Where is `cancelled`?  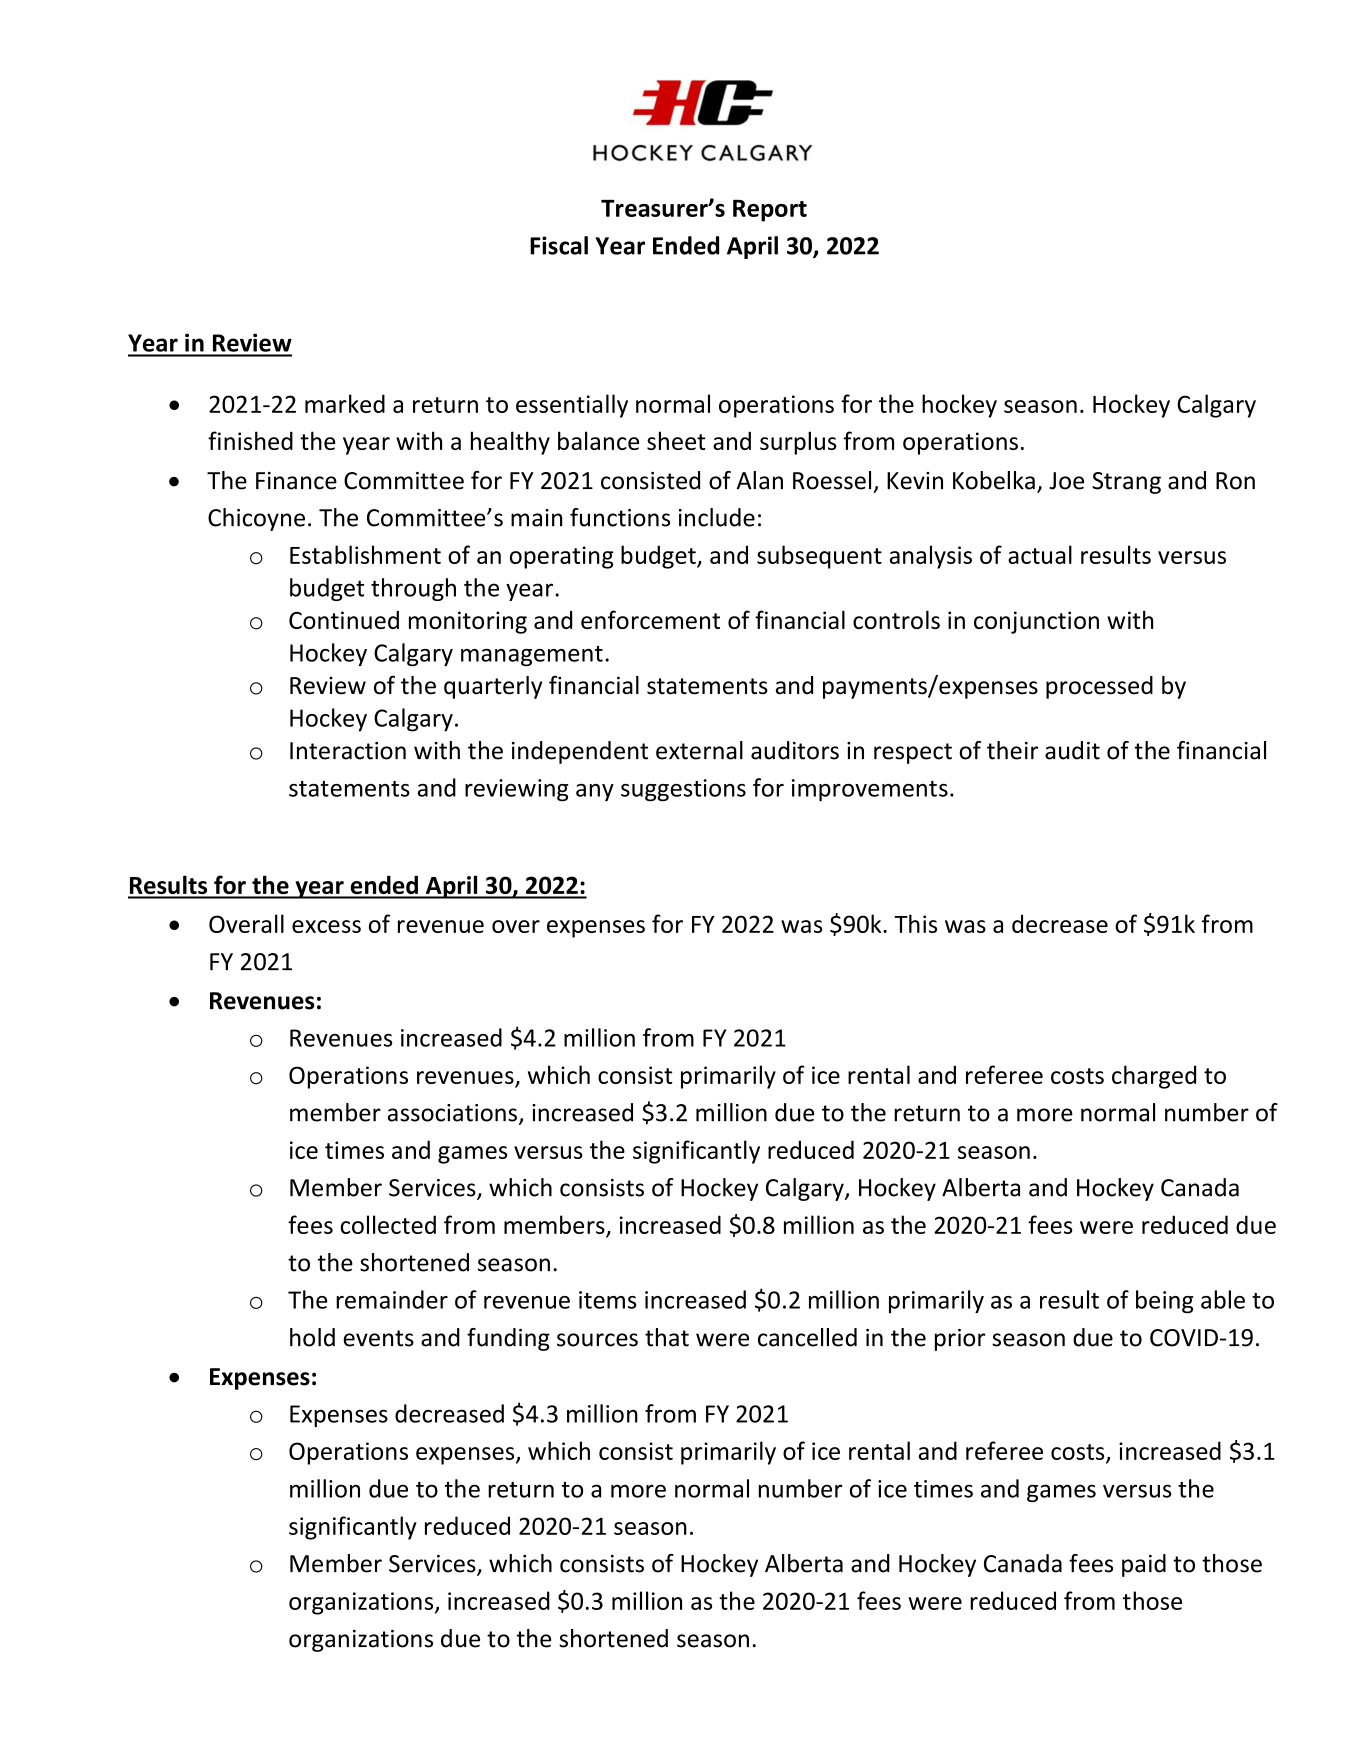 cancelled is located at coordinates (807, 1337).
